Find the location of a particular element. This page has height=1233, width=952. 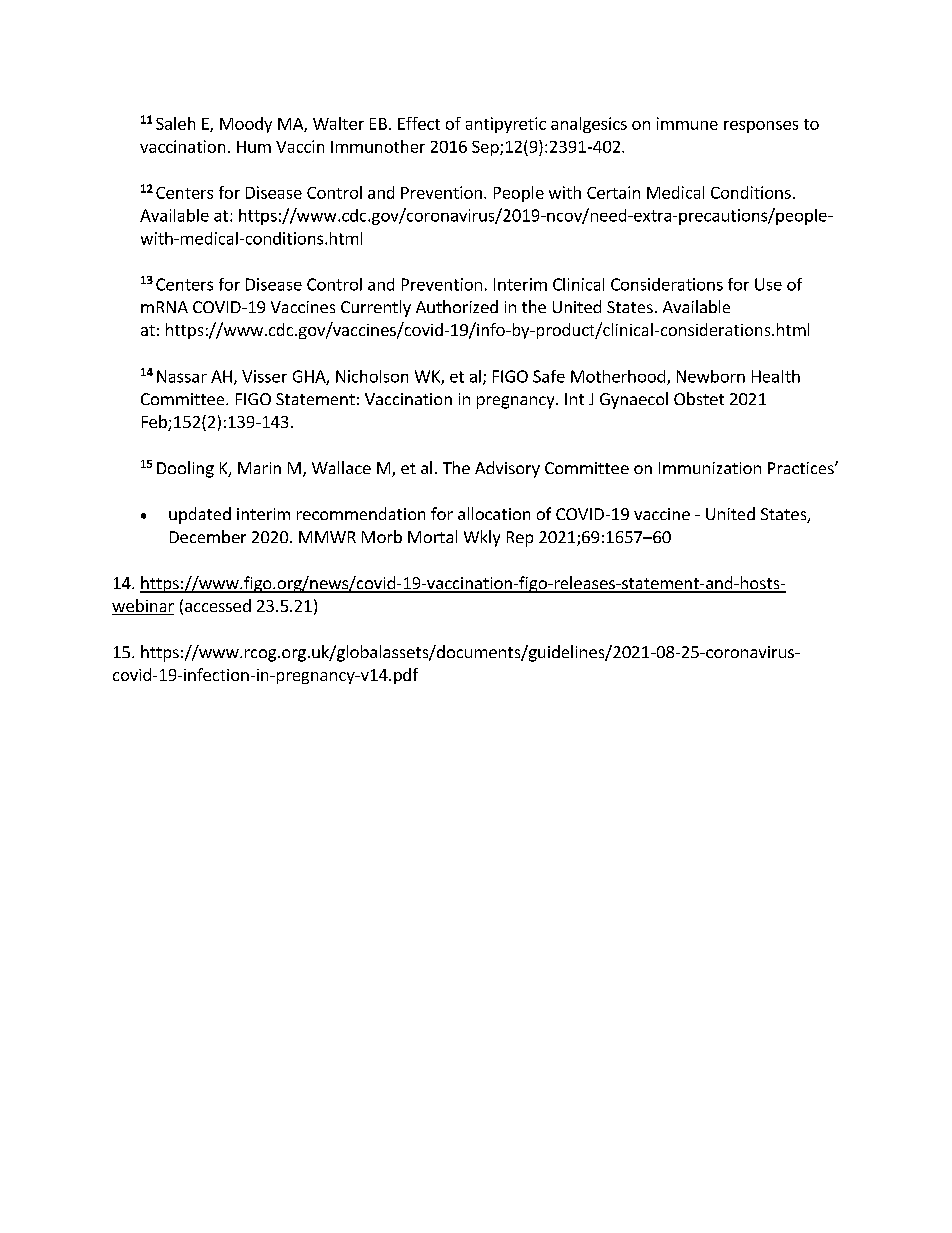

Moody is located at coordinates (246, 125).
